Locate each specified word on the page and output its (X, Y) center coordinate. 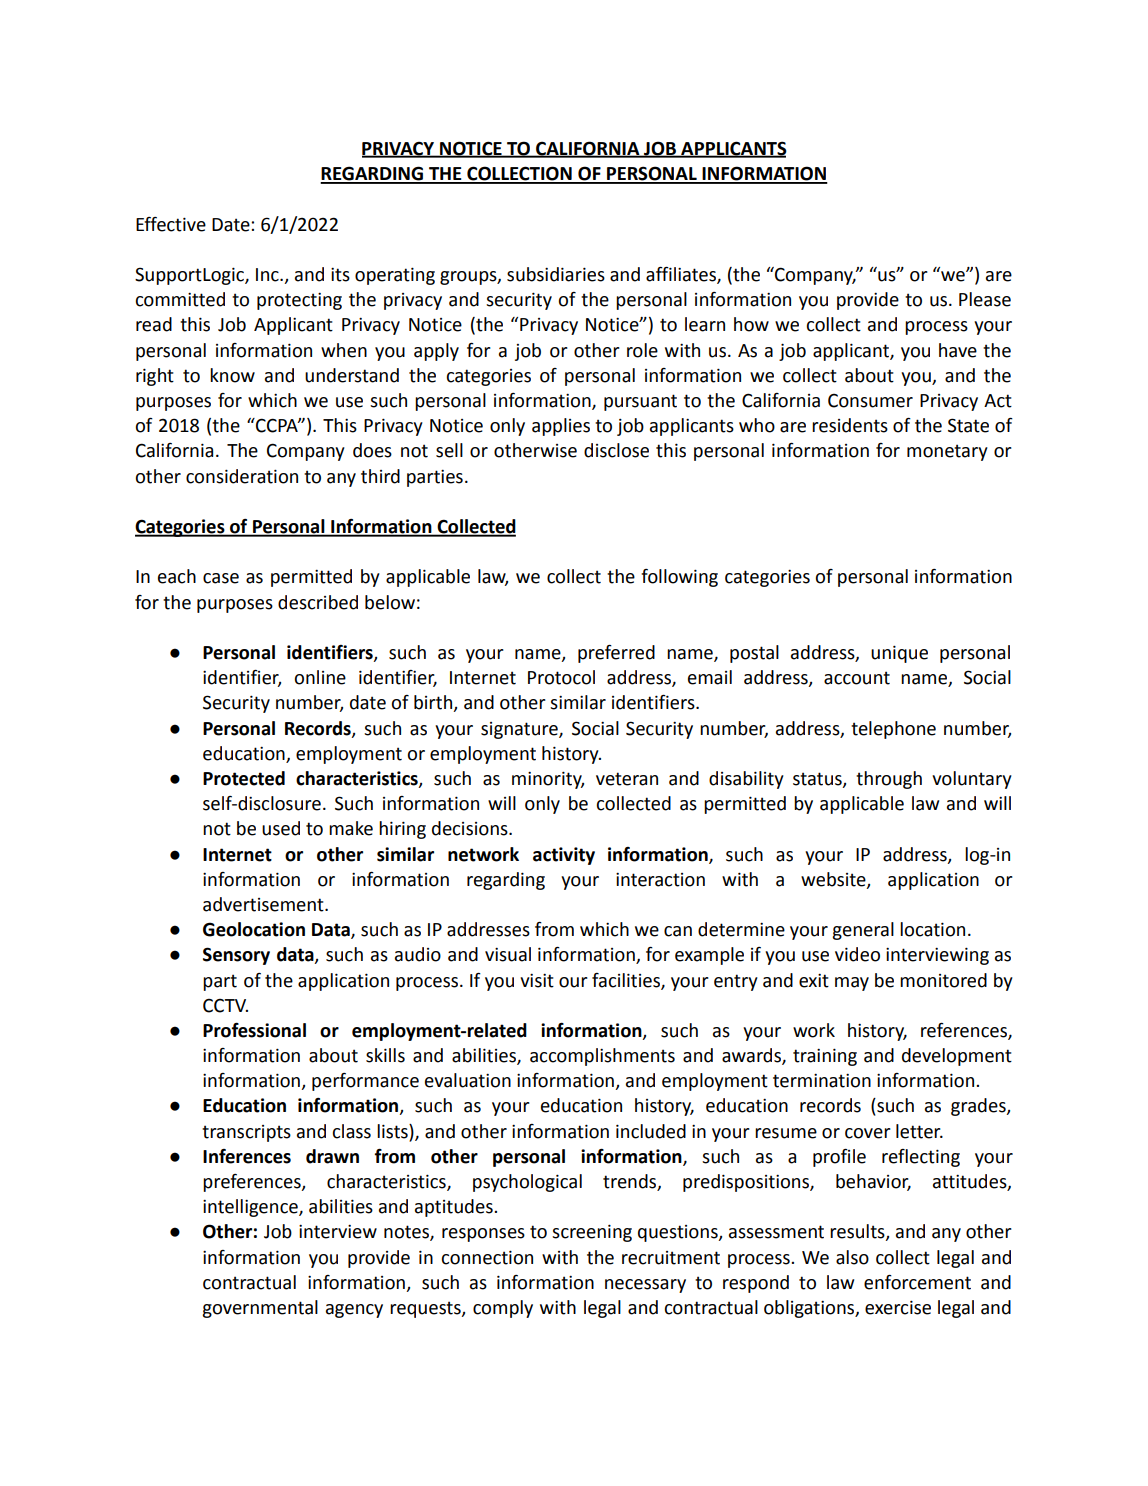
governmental (260, 1309)
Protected (244, 778)
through (889, 780)
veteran (627, 779)
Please (985, 299)
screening (592, 1233)
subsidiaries (556, 274)
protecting (299, 301)
